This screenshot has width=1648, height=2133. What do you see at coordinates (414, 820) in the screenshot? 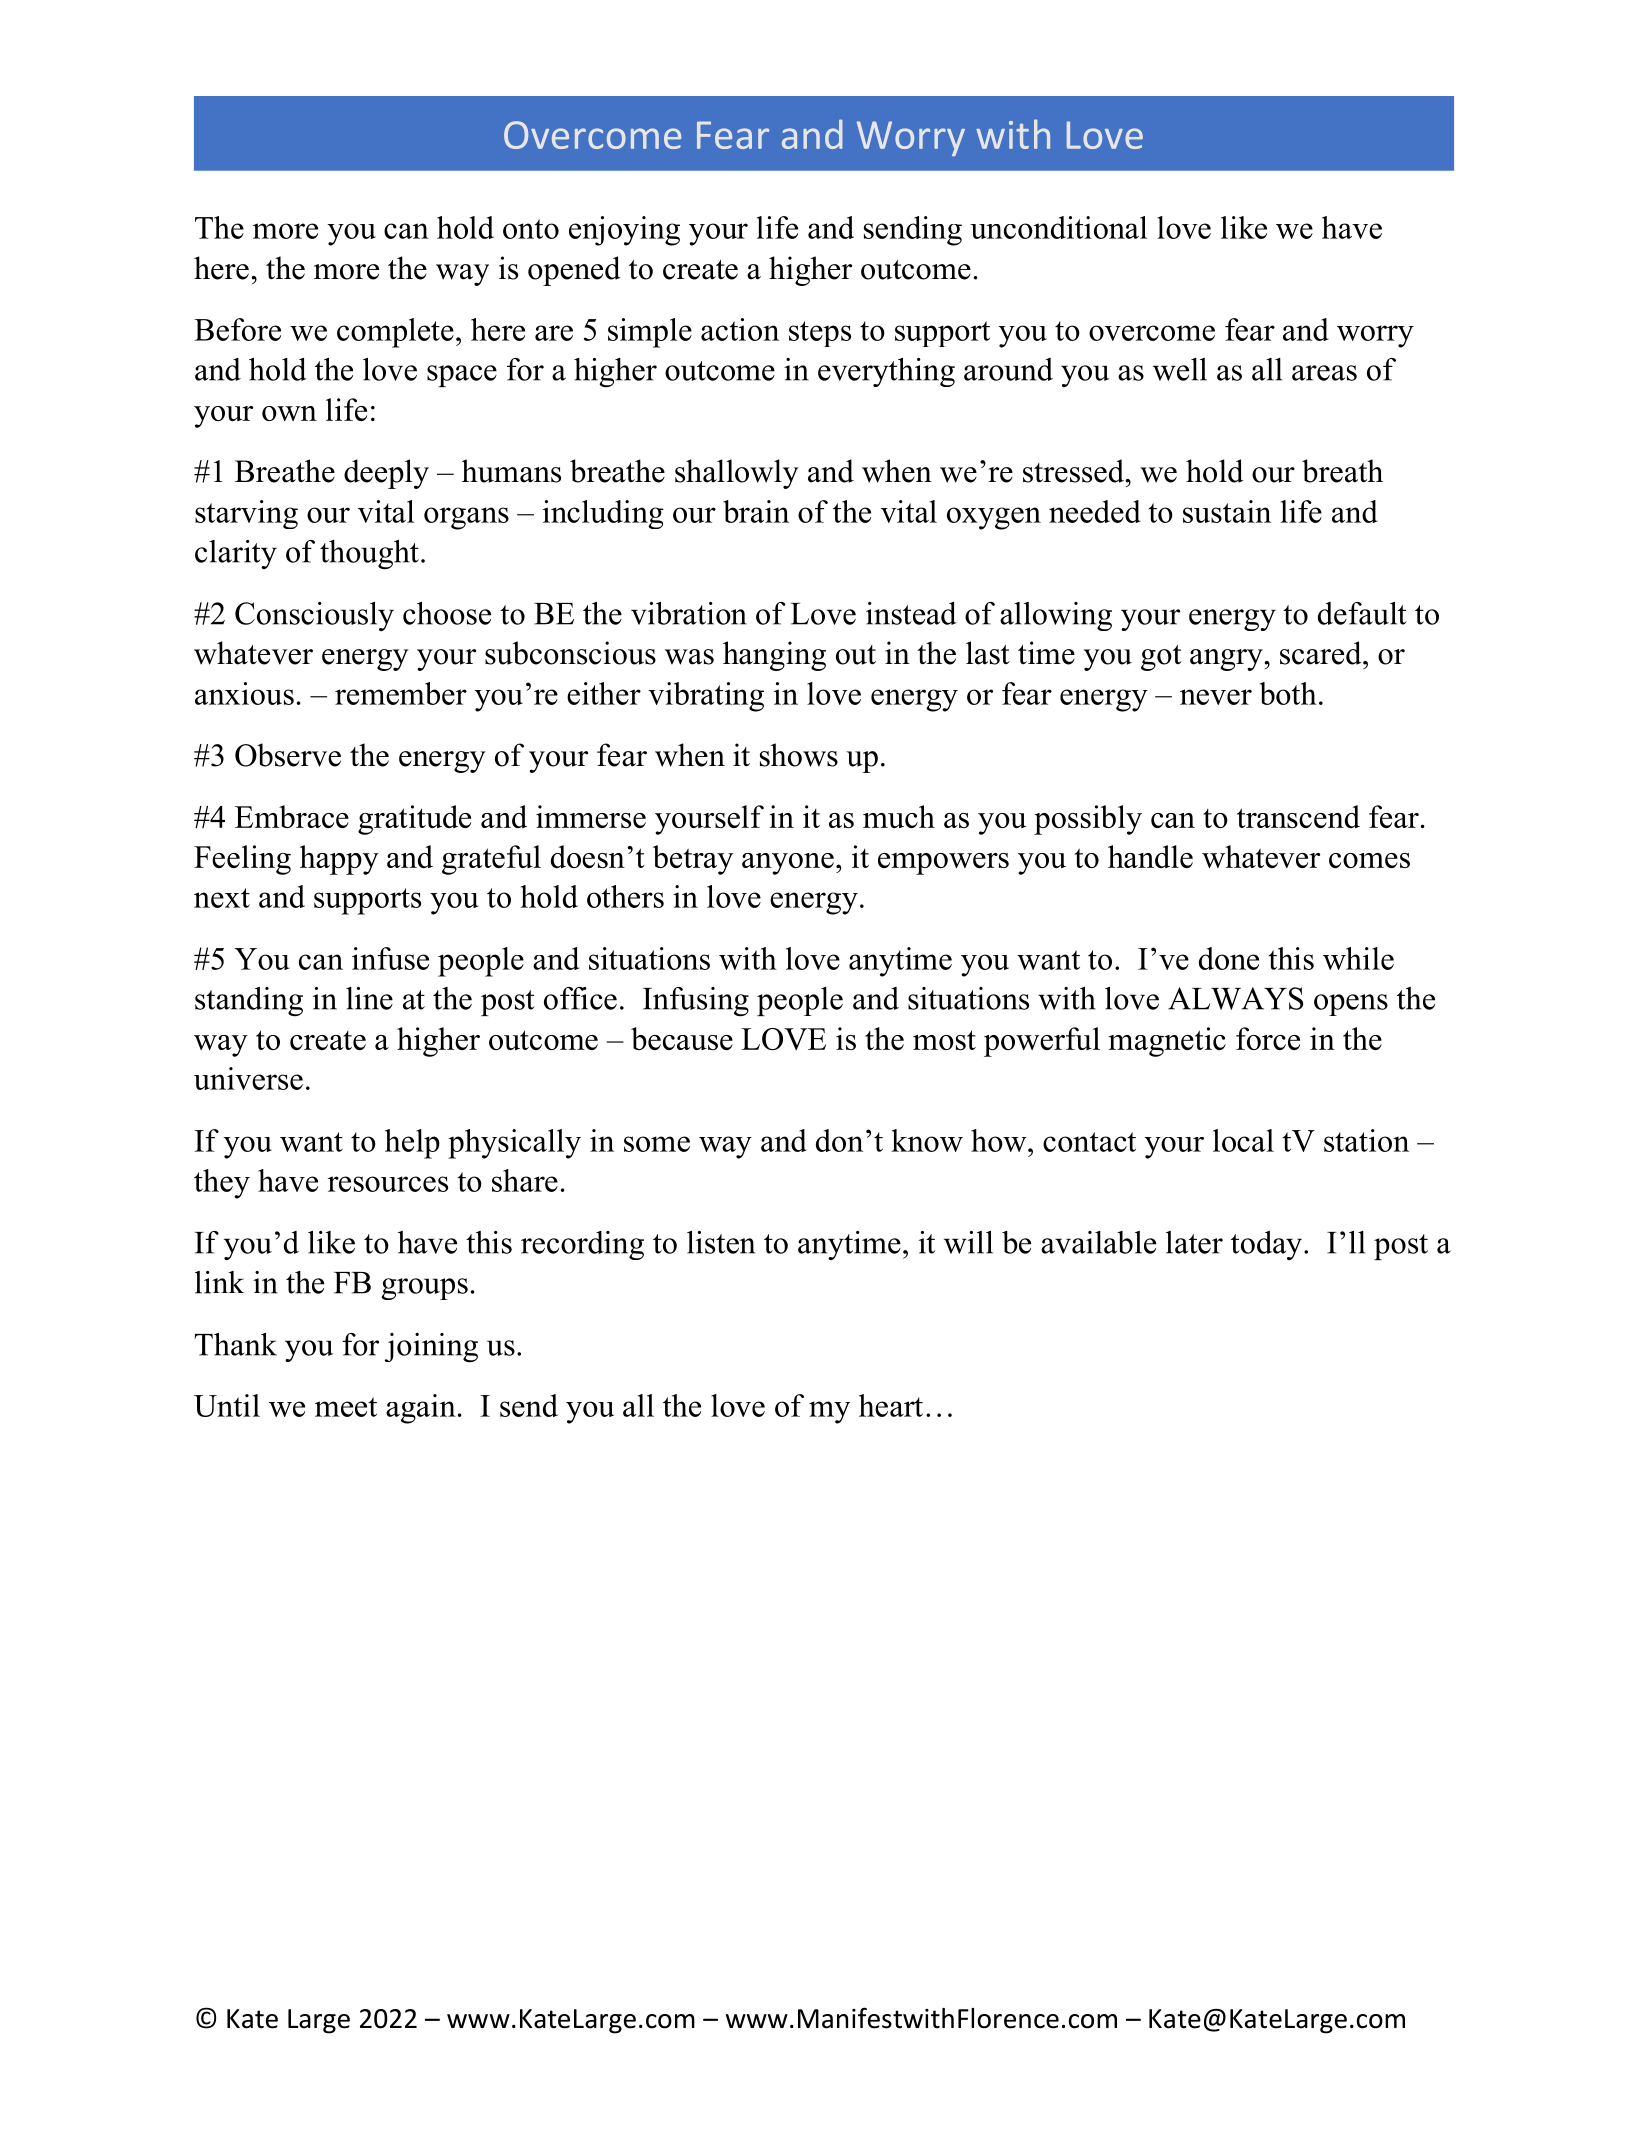
I see `gratitude` at bounding box center [414, 820].
